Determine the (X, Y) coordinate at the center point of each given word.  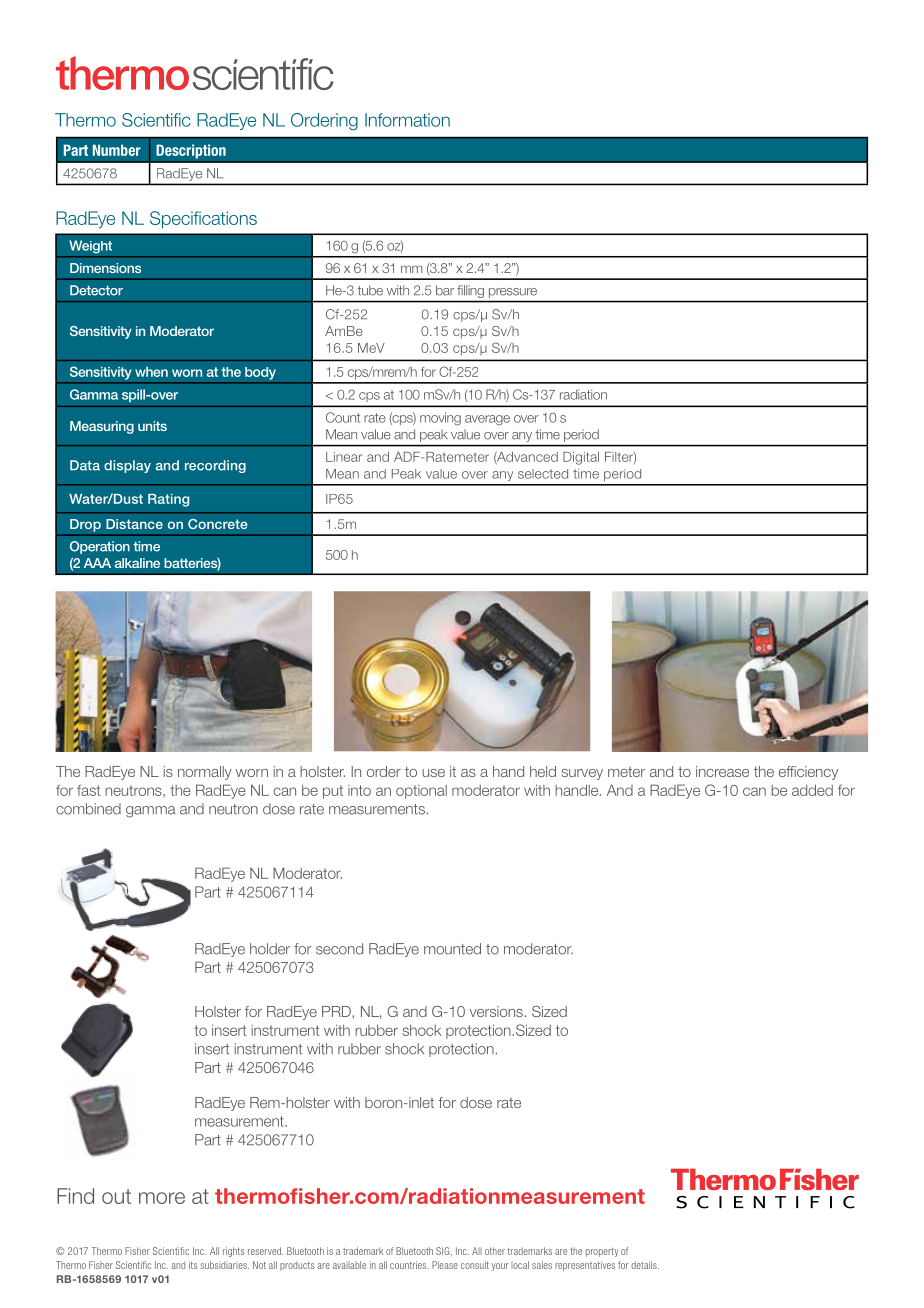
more (162, 1198)
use (433, 773)
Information (407, 120)
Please (445, 1265)
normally (205, 773)
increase (722, 771)
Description (191, 151)
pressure (513, 293)
